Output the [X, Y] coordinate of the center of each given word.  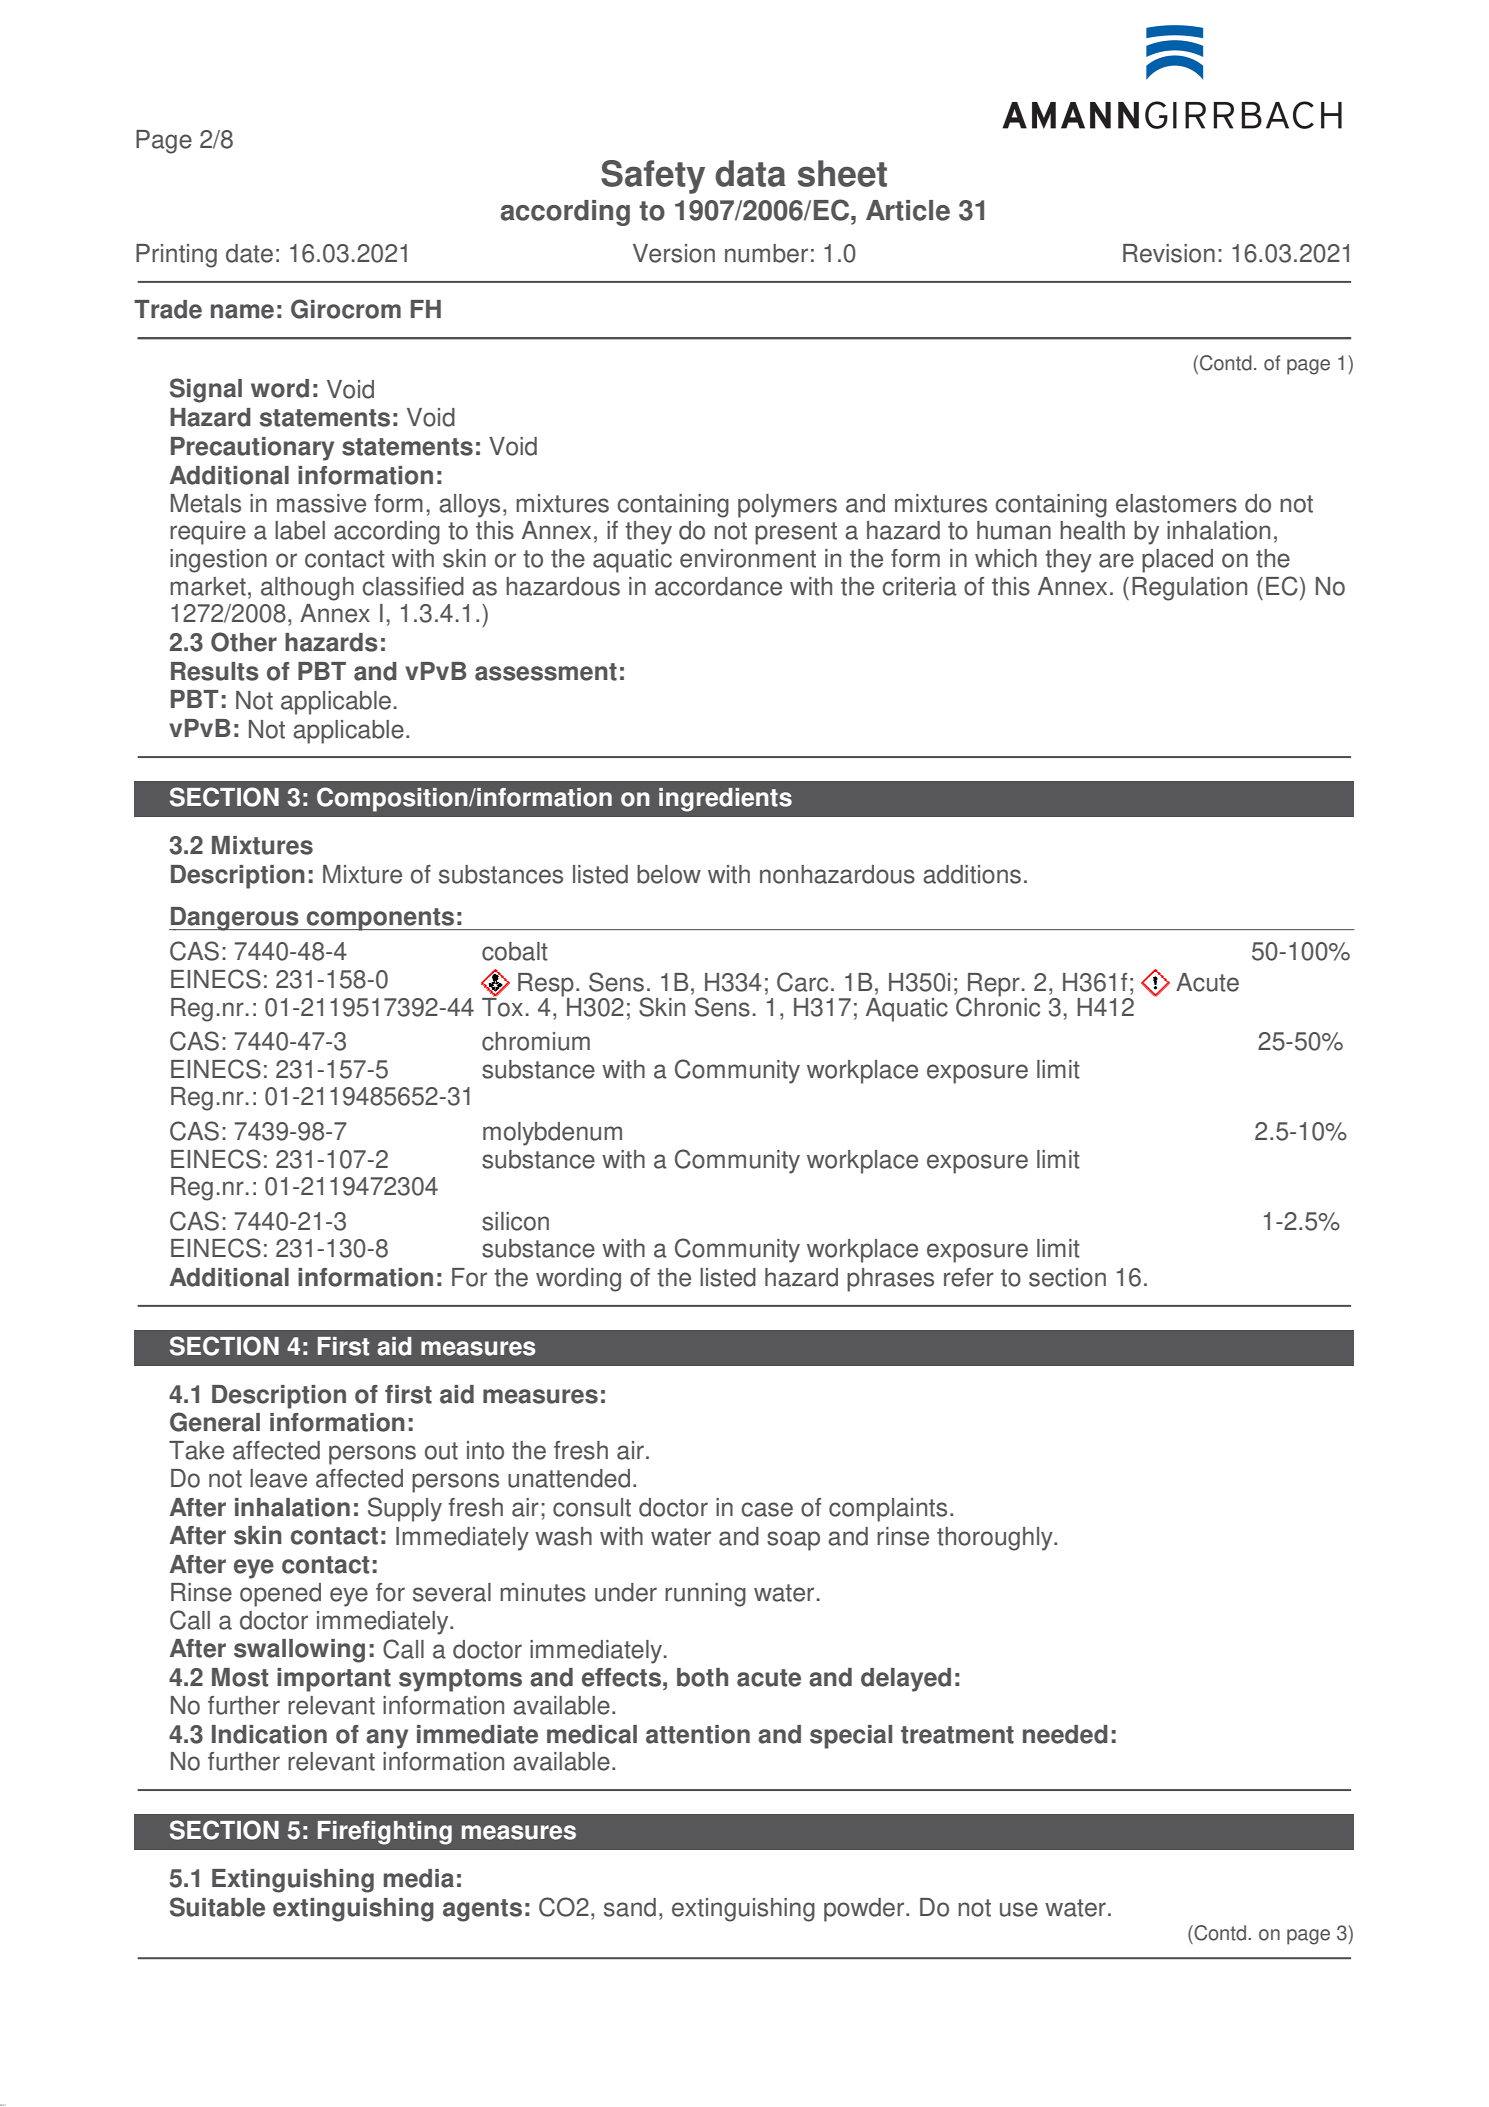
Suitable [217, 1907]
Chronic [998, 1006]
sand [630, 1907]
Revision [1169, 253]
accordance [718, 586]
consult [592, 1507]
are [1116, 560]
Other [244, 642]
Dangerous [235, 919]
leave [278, 1478]
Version [674, 253]
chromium [536, 1041]
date [249, 253]
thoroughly [996, 1539]
